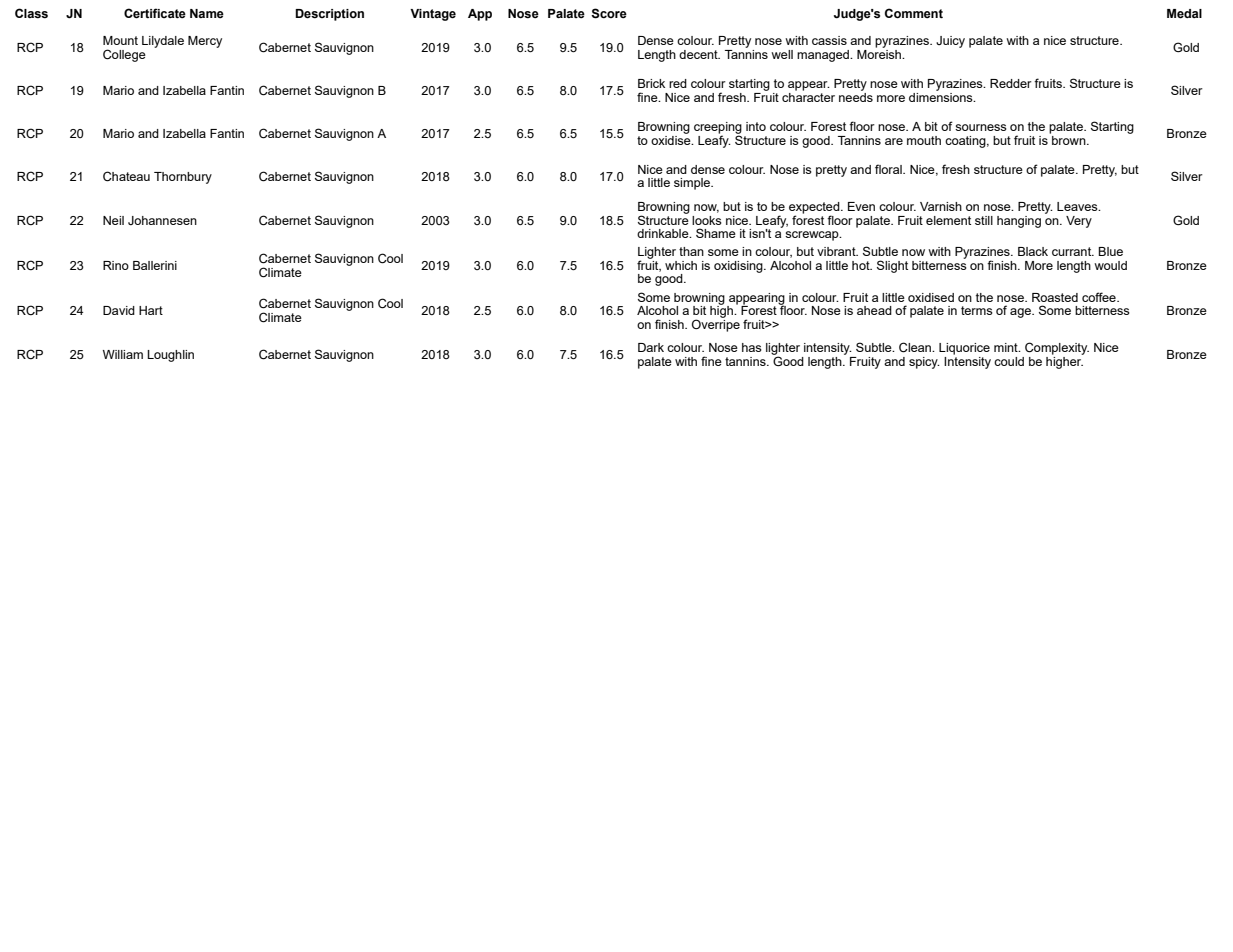 This document has height=952, width=1233. I want to click on Comment, so click(914, 13).
